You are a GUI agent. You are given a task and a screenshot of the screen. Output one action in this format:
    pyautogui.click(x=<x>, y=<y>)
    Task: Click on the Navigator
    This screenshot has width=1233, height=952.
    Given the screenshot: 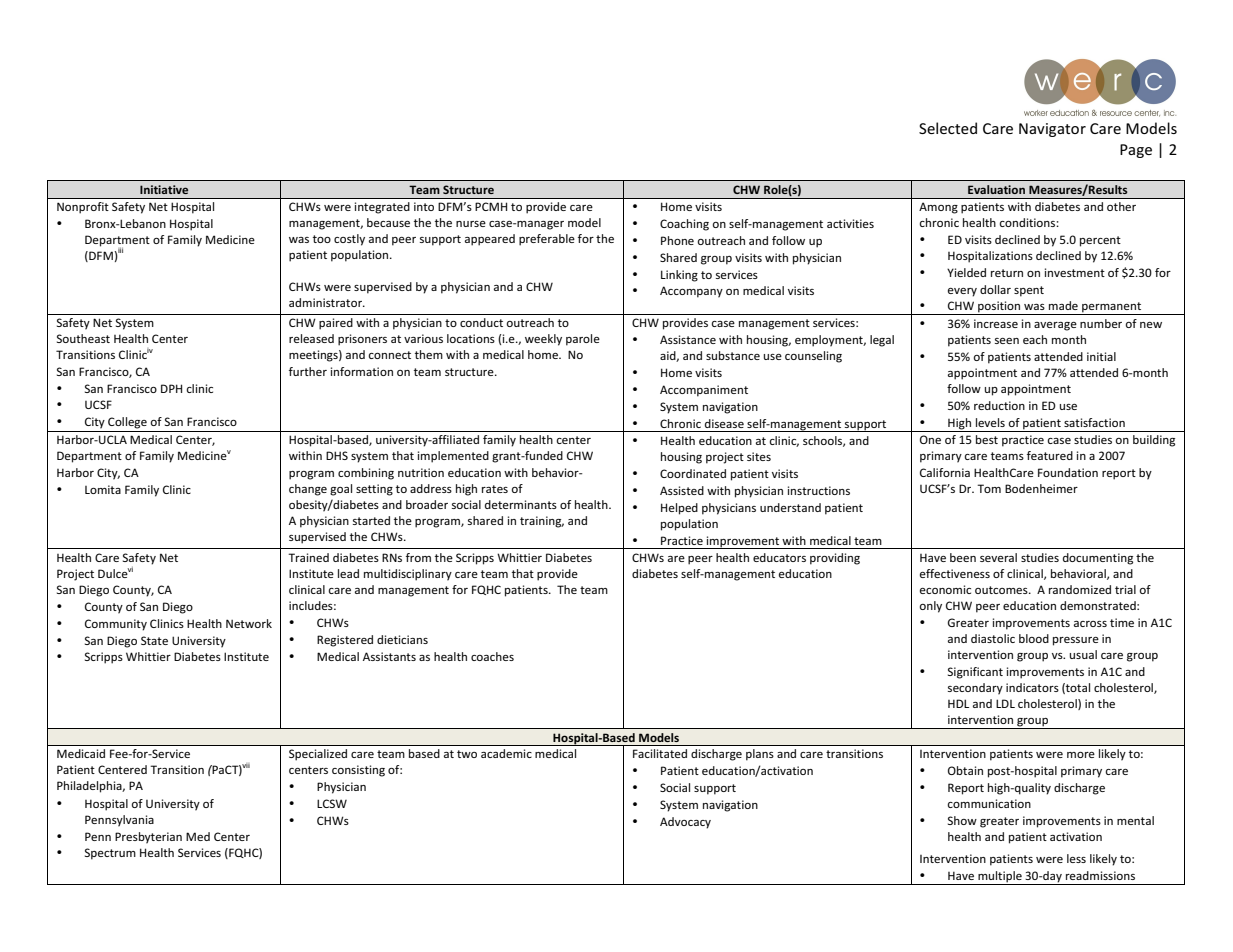 What is the action you would take?
    pyautogui.click(x=1052, y=130)
